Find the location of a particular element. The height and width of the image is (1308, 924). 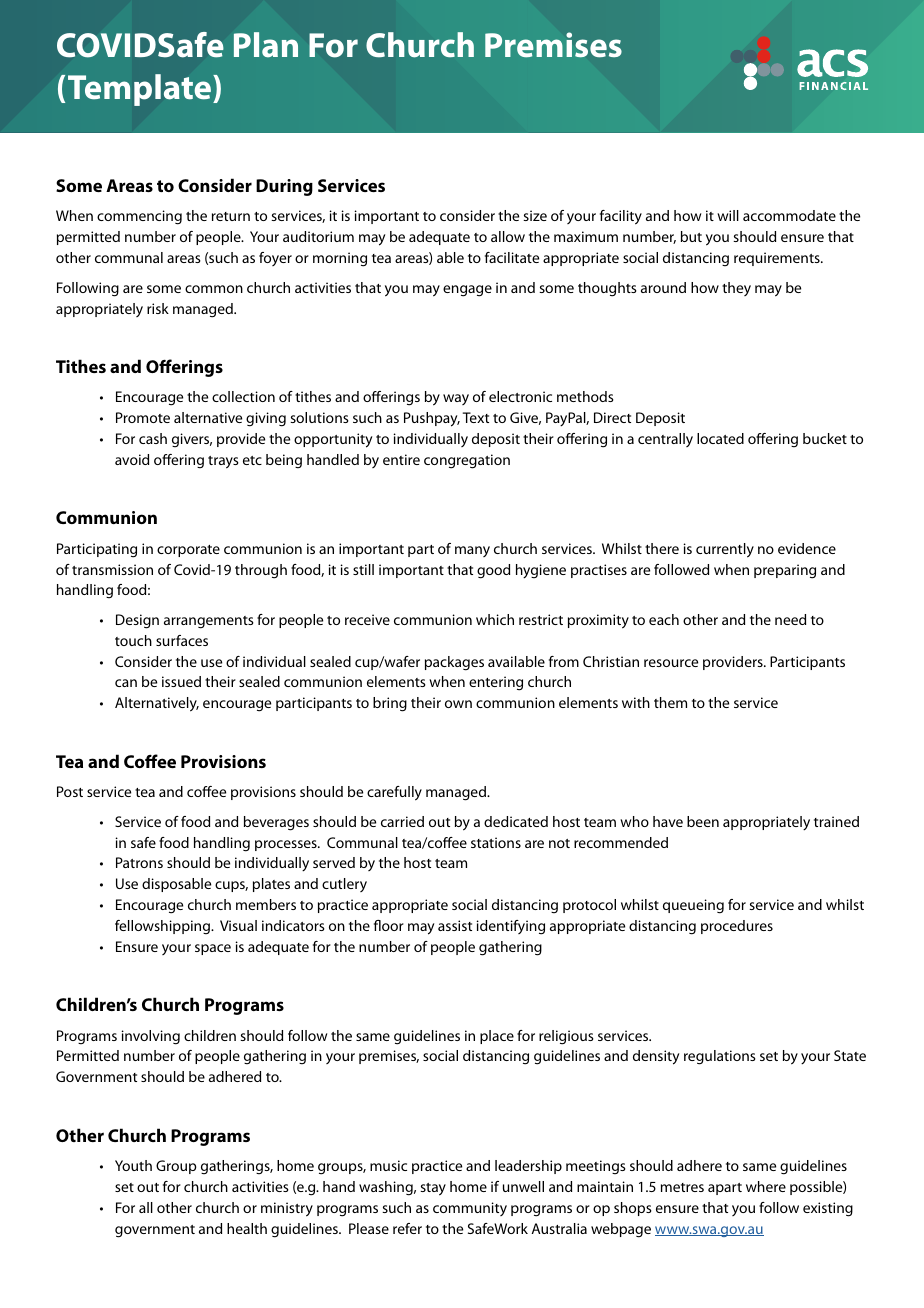

congregation is located at coordinates (467, 461).
